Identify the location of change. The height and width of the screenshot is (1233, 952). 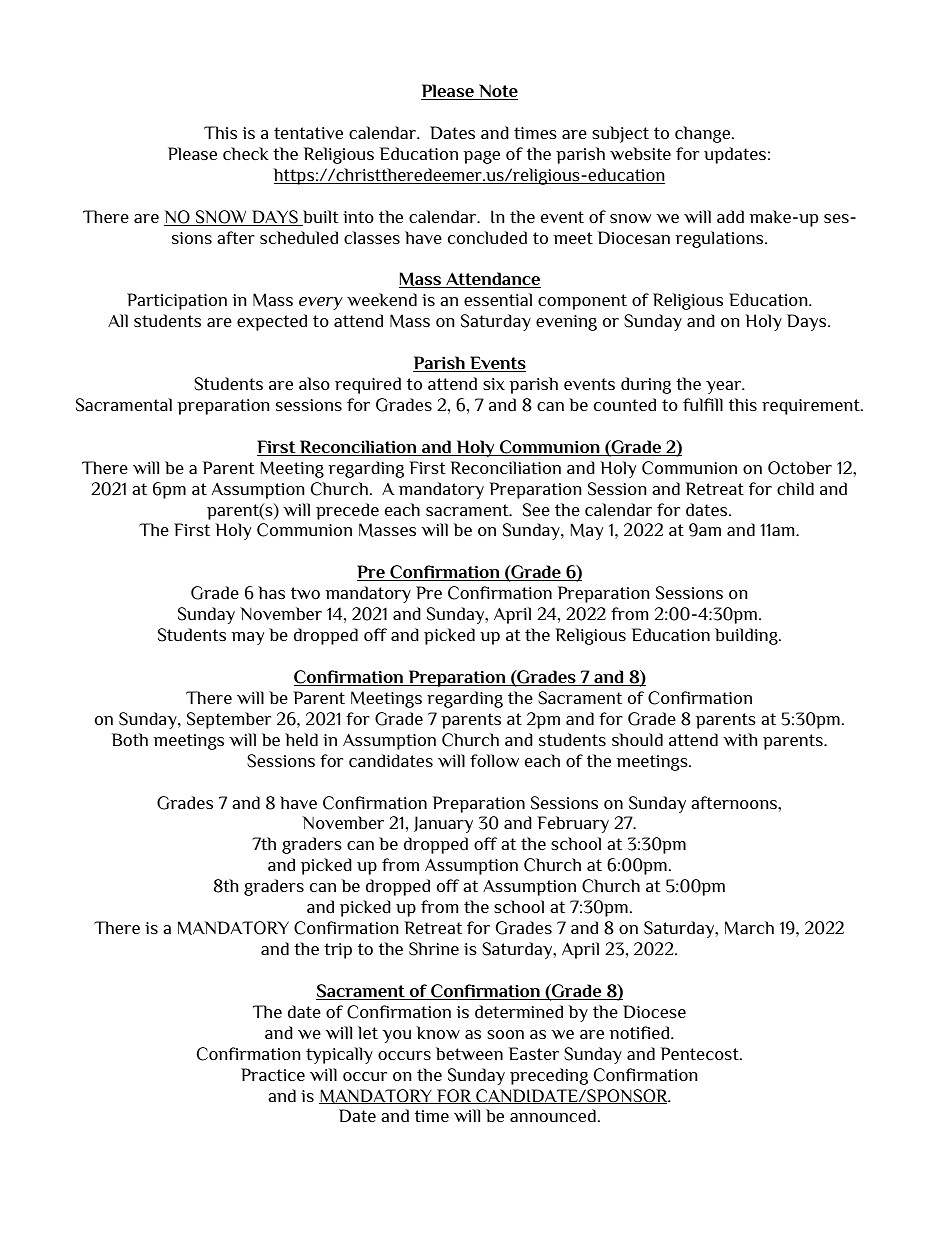
(704, 134).
